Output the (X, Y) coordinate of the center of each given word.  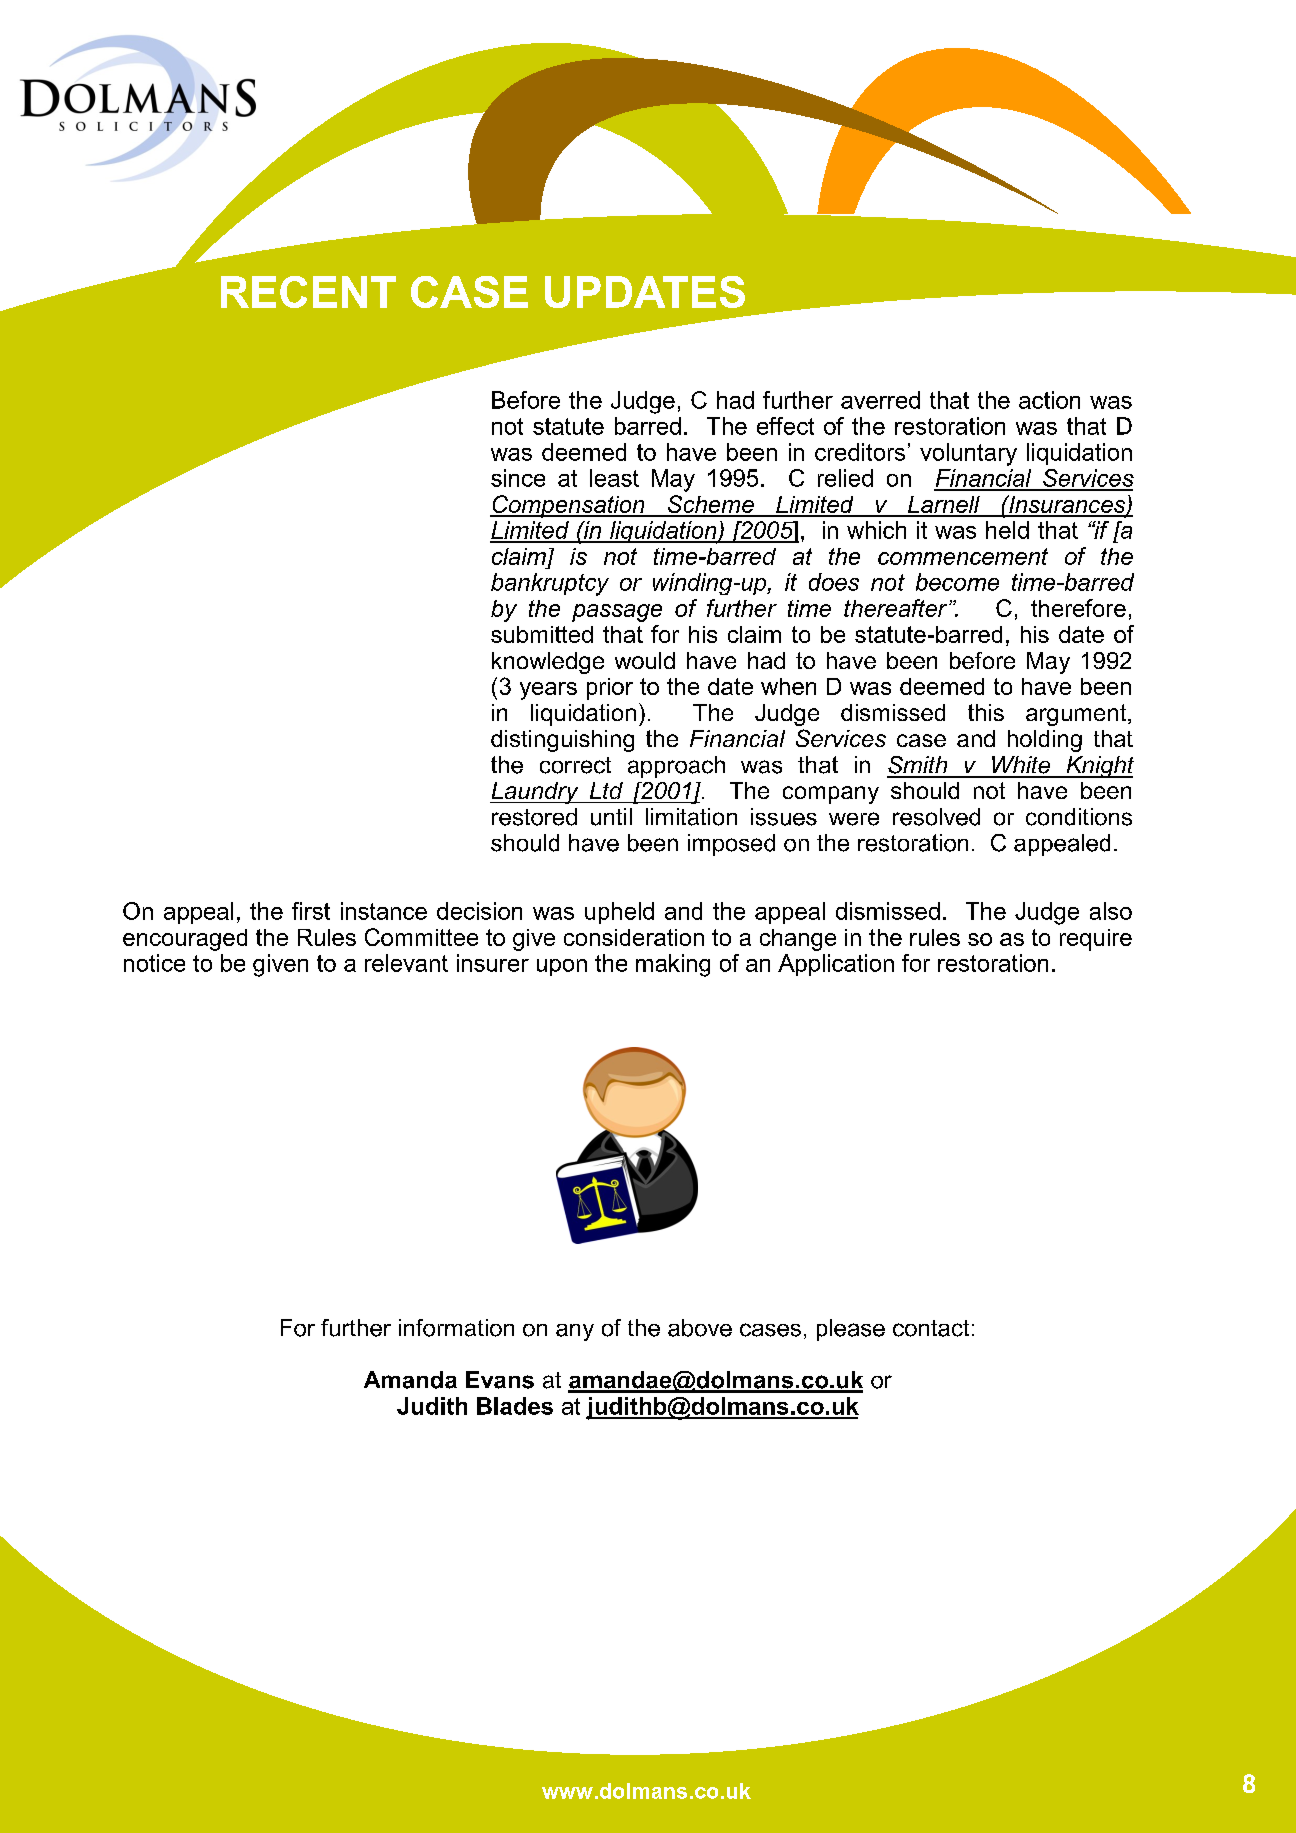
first (311, 911)
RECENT (308, 292)
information (456, 1328)
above (700, 1328)
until (611, 817)
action (1049, 400)
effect (785, 426)
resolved (936, 817)
